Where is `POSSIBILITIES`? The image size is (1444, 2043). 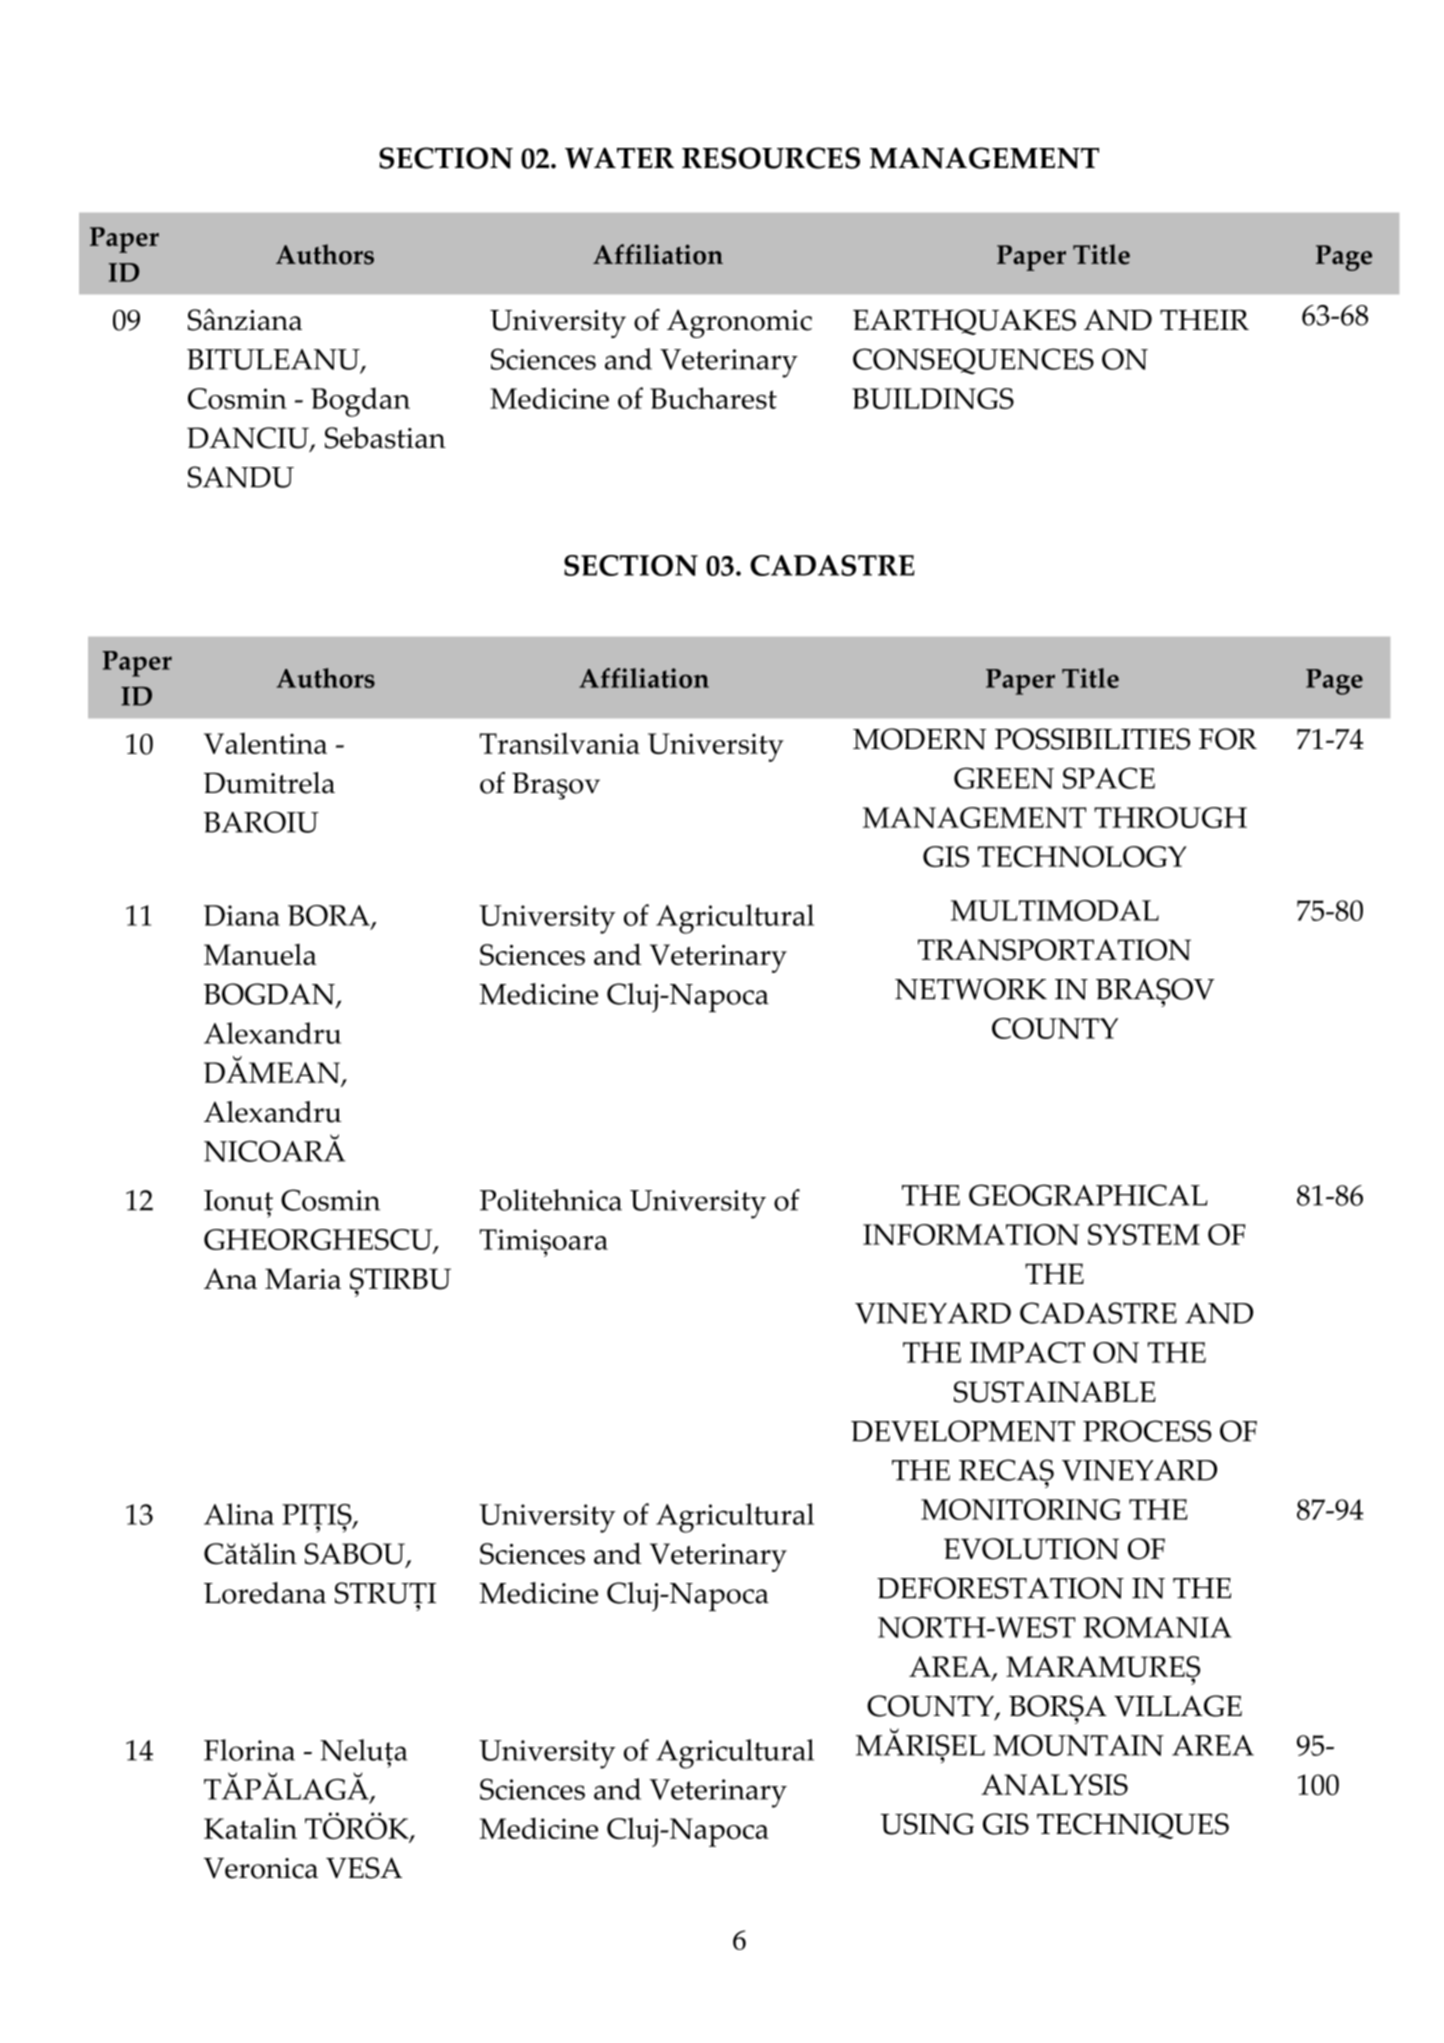 POSSIBILITIES is located at coordinates (1092, 739).
